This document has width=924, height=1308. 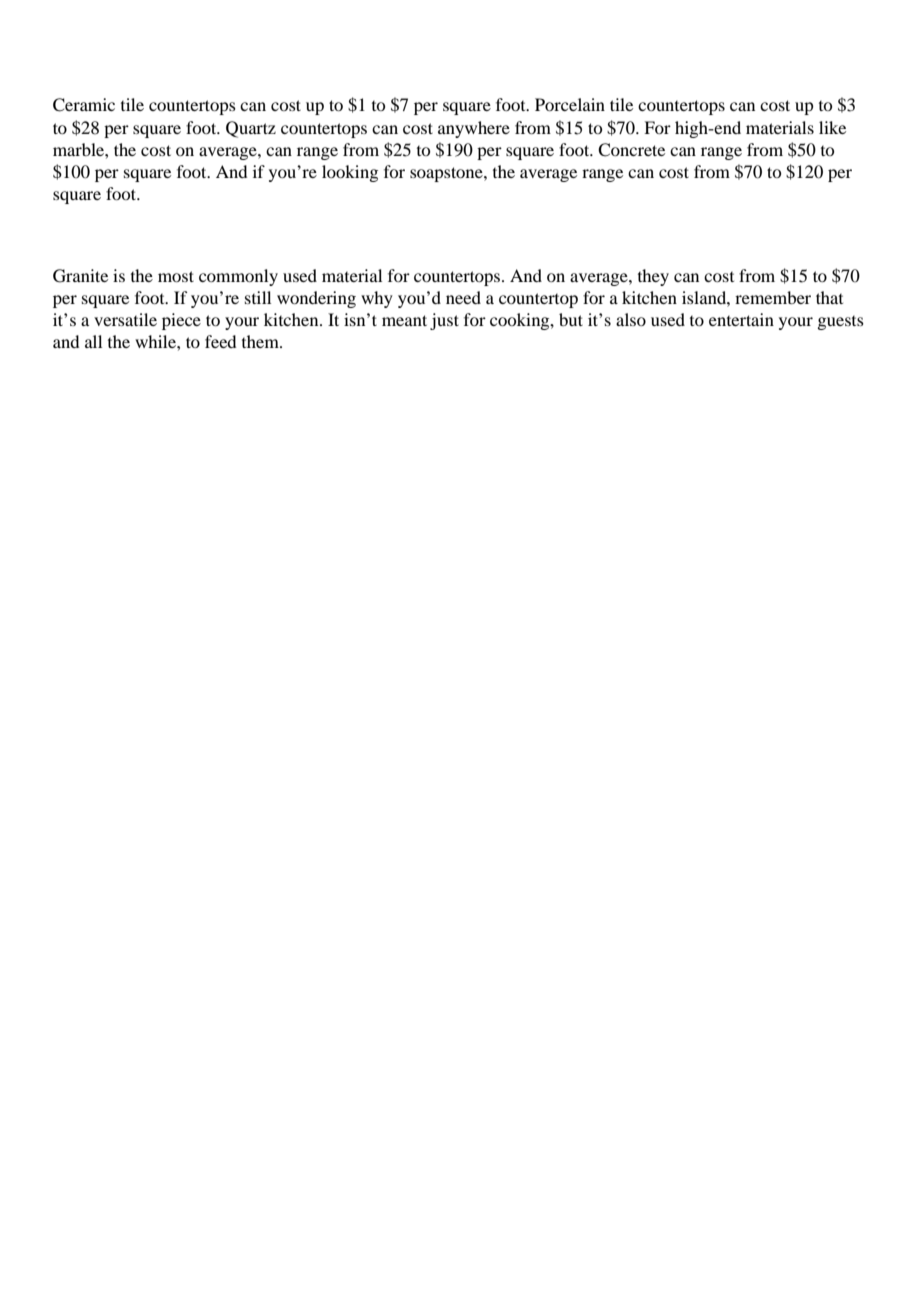 What do you see at coordinates (570, 104) in the document?
I see `Porcelain` at bounding box center [570, 104].
